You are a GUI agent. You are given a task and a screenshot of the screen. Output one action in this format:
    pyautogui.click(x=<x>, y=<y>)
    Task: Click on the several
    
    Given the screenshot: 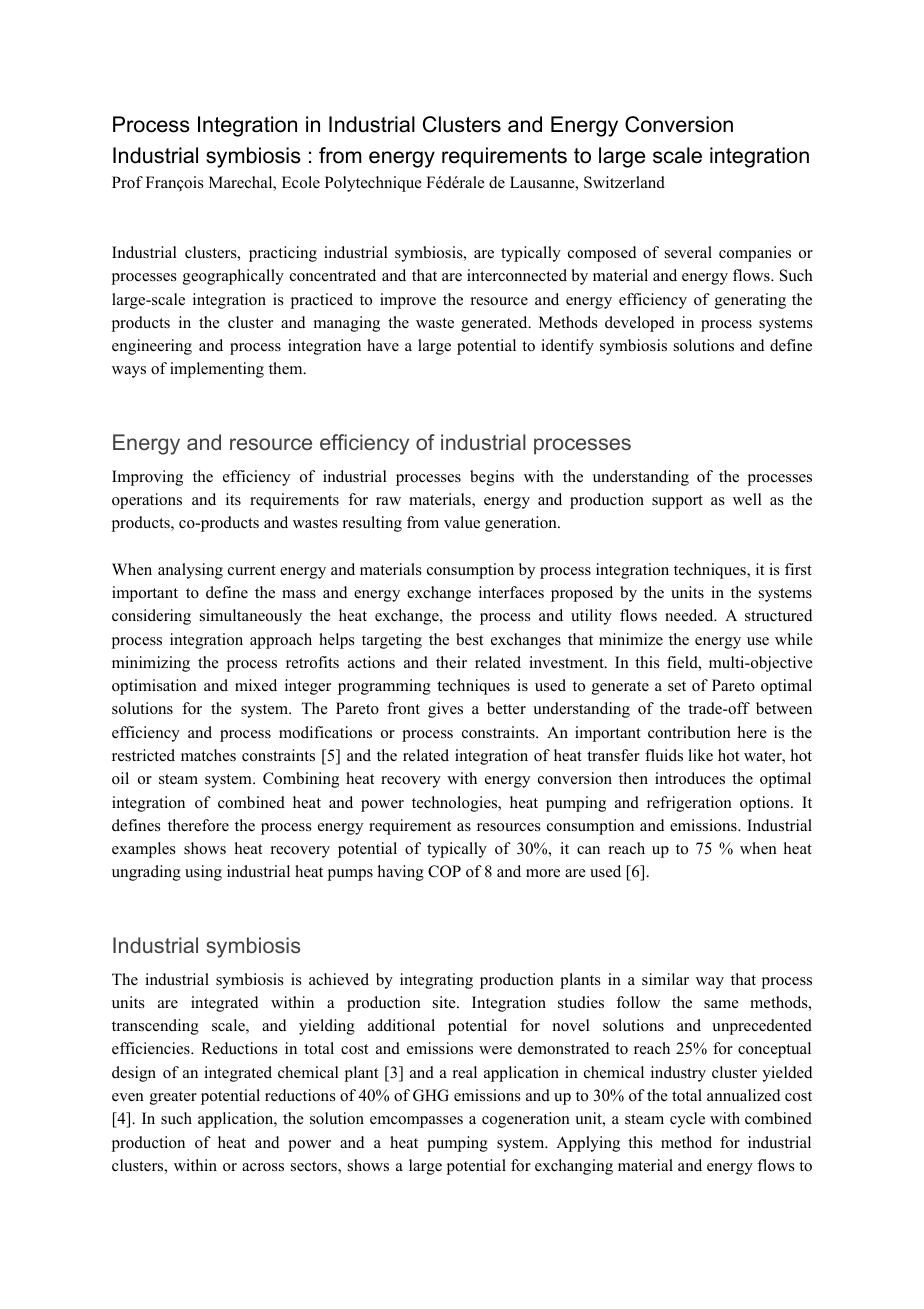 What is the action you would take?
    pyautogui.click(x=688, y=252)
